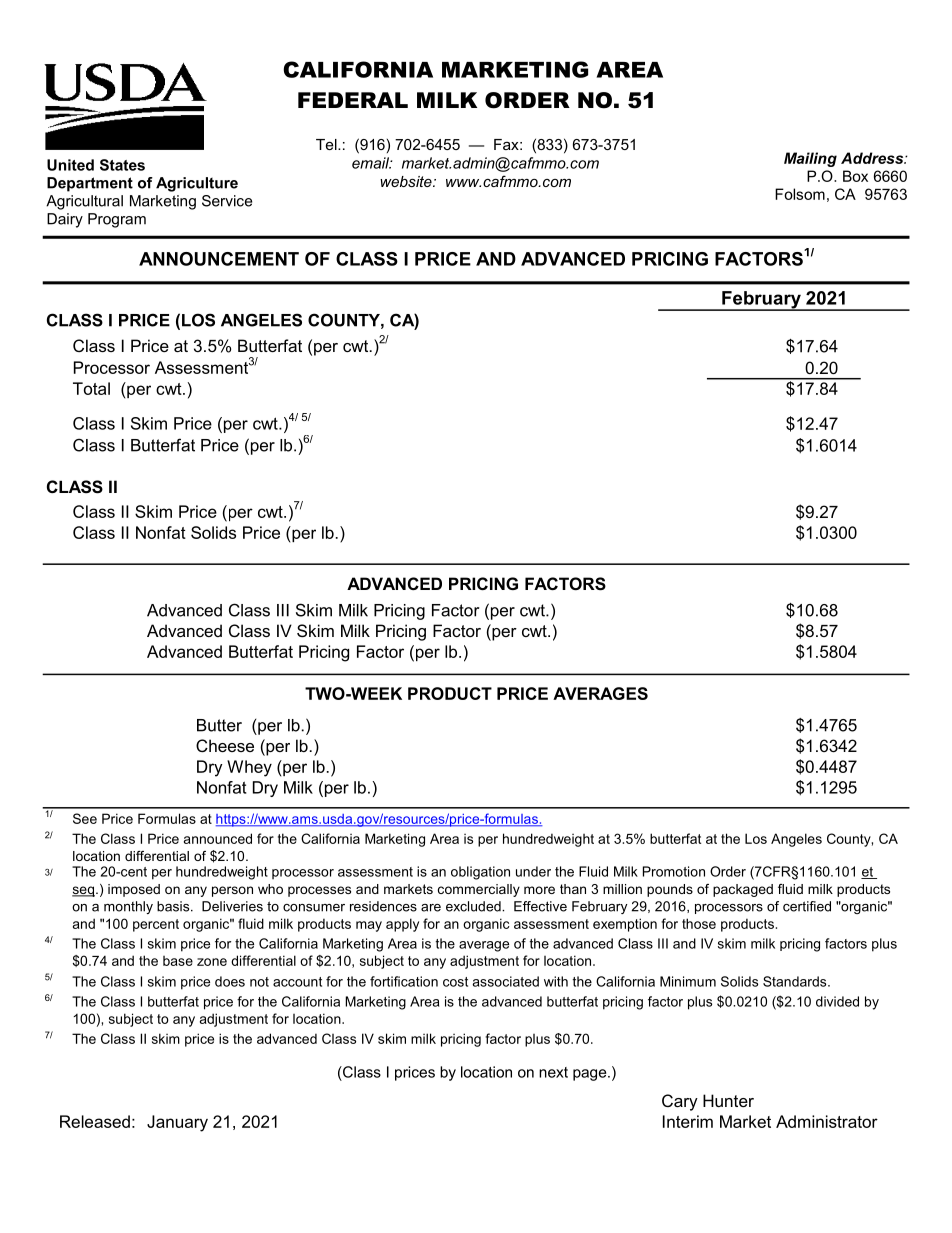 The width and height of the screenshot is (952, 1233). I want to click on obligation, so click(480, 873).
